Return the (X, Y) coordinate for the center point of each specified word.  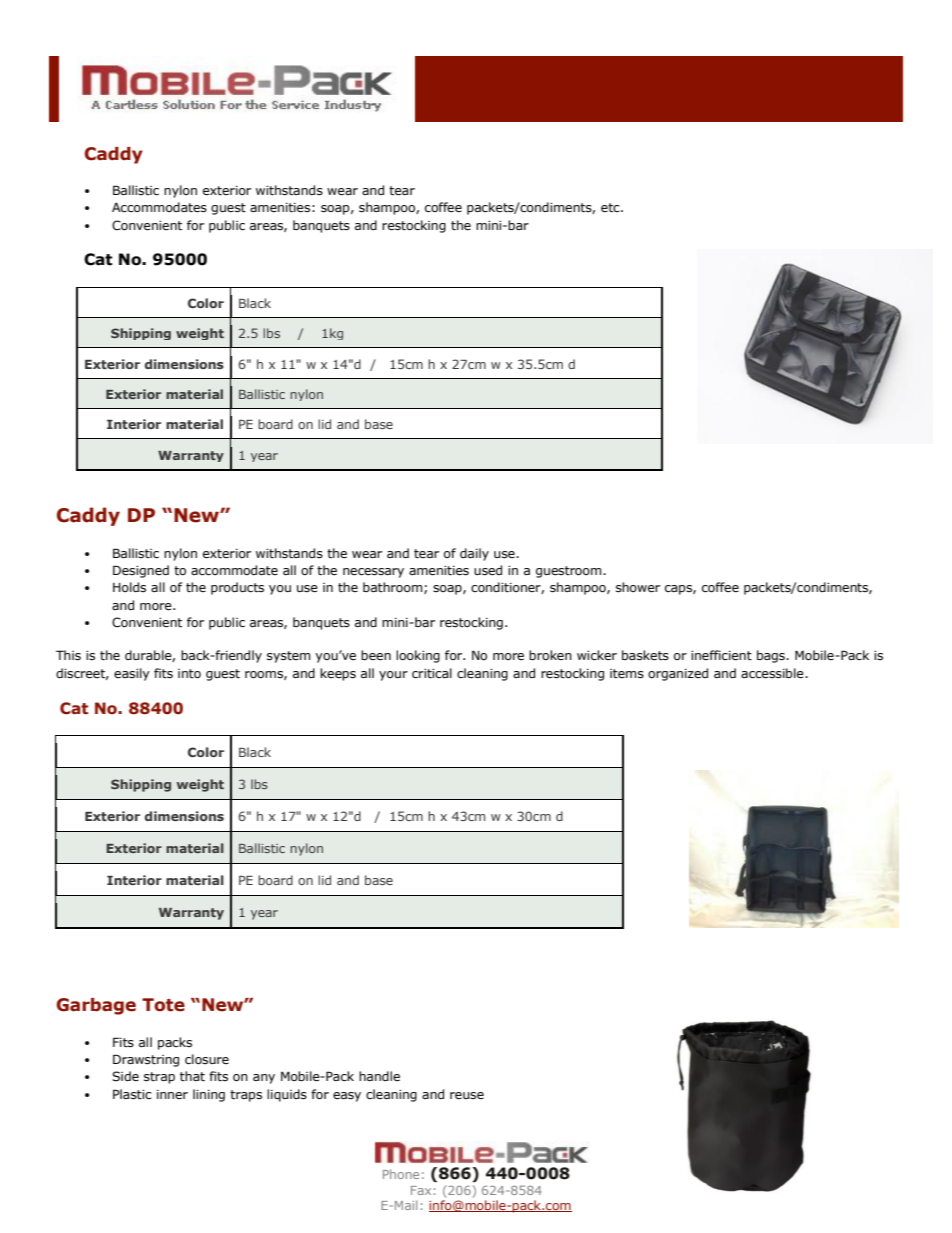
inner (172, 1094)
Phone (401, 1174)
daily (474, 554)
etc (611, 208)
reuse (467, 1095)
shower (638, 587)
